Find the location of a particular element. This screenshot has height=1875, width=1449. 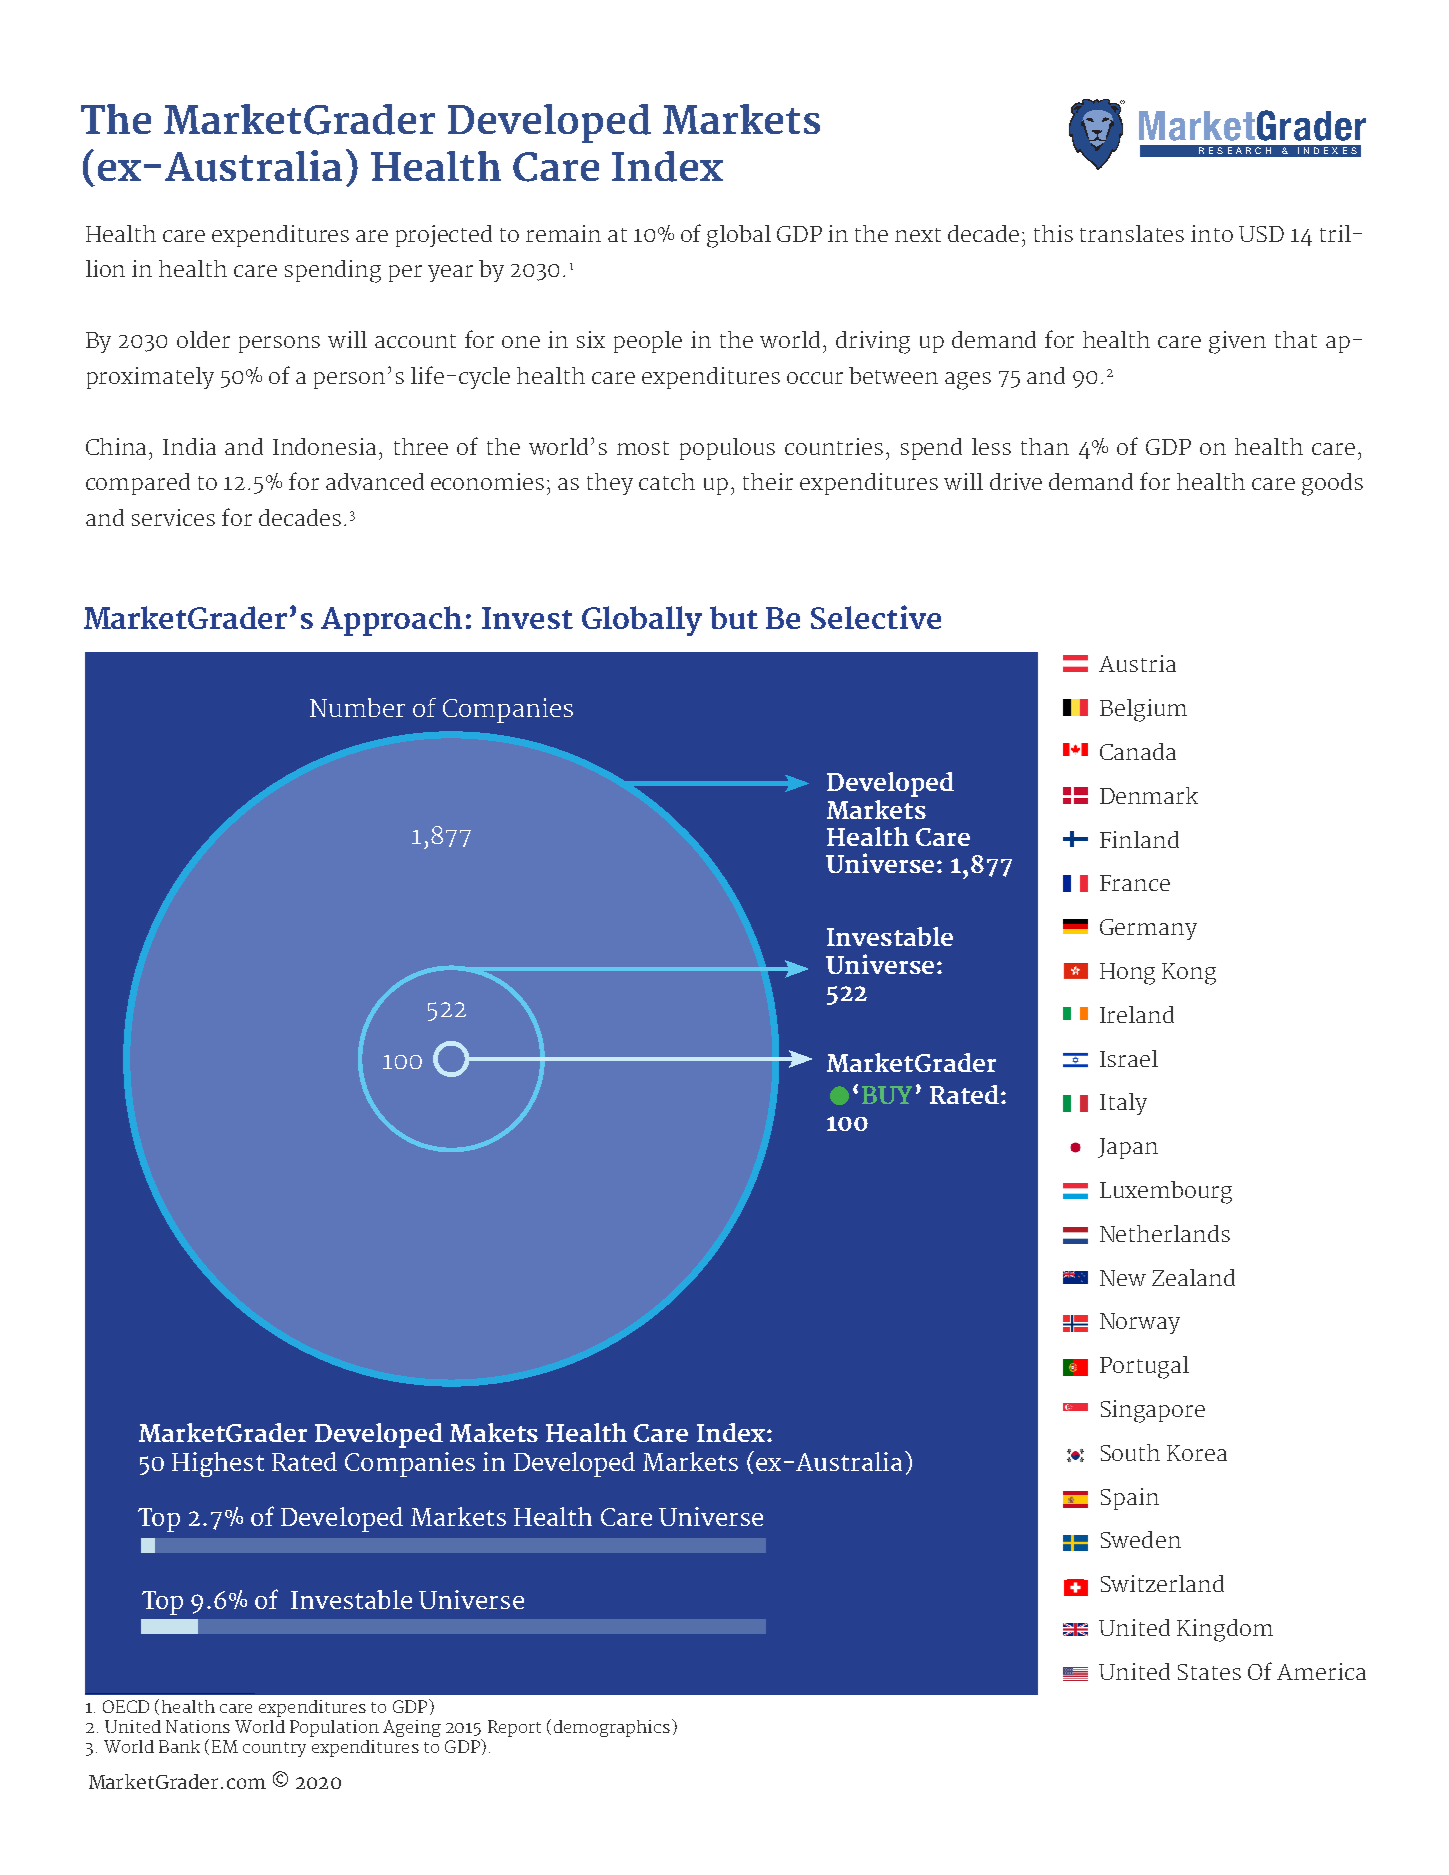

older is located at coordinates (203, 339).
